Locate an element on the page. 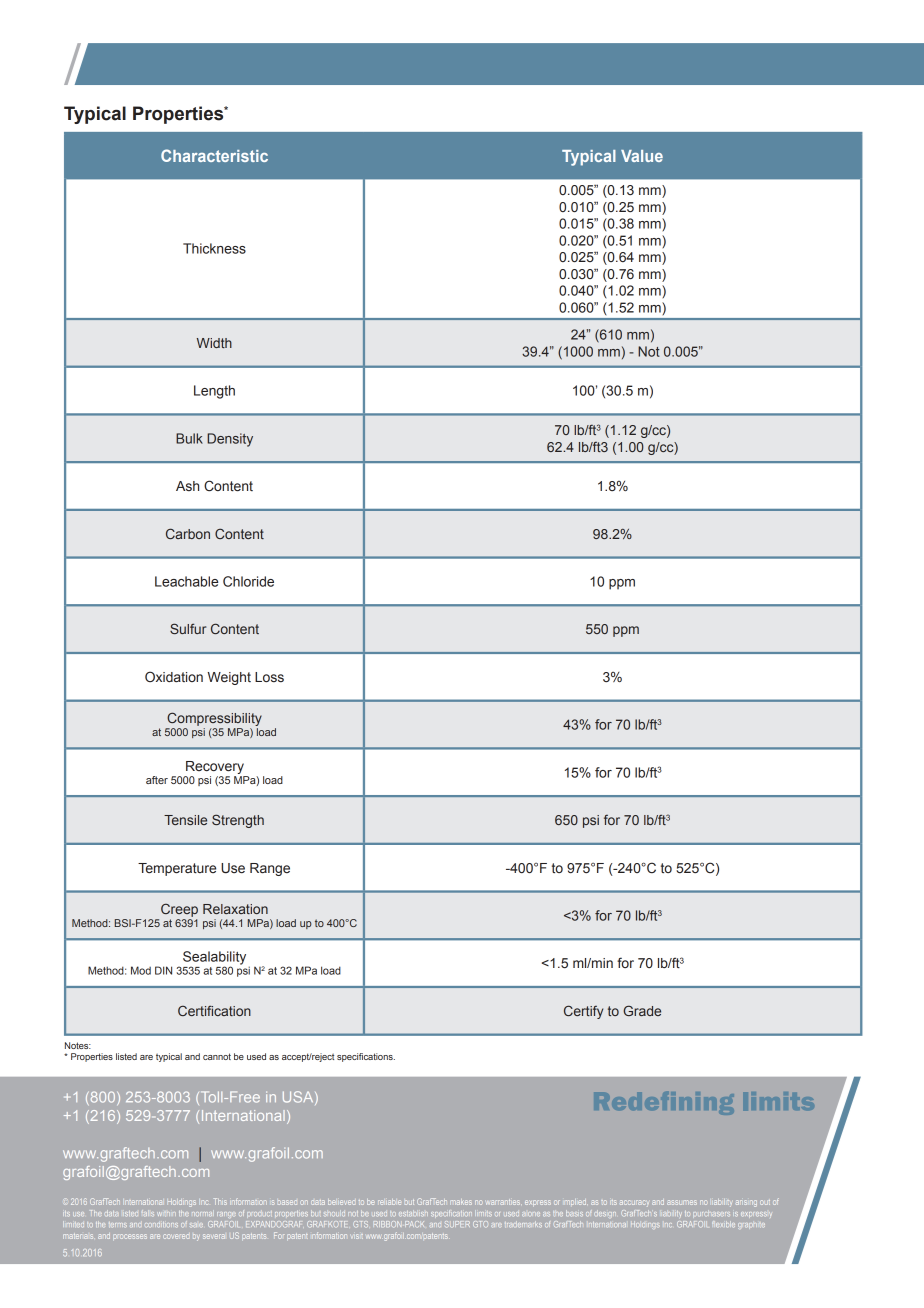 The width and height of the image is (924, 1308). Characteristic is located at coordinates (214, 155).
